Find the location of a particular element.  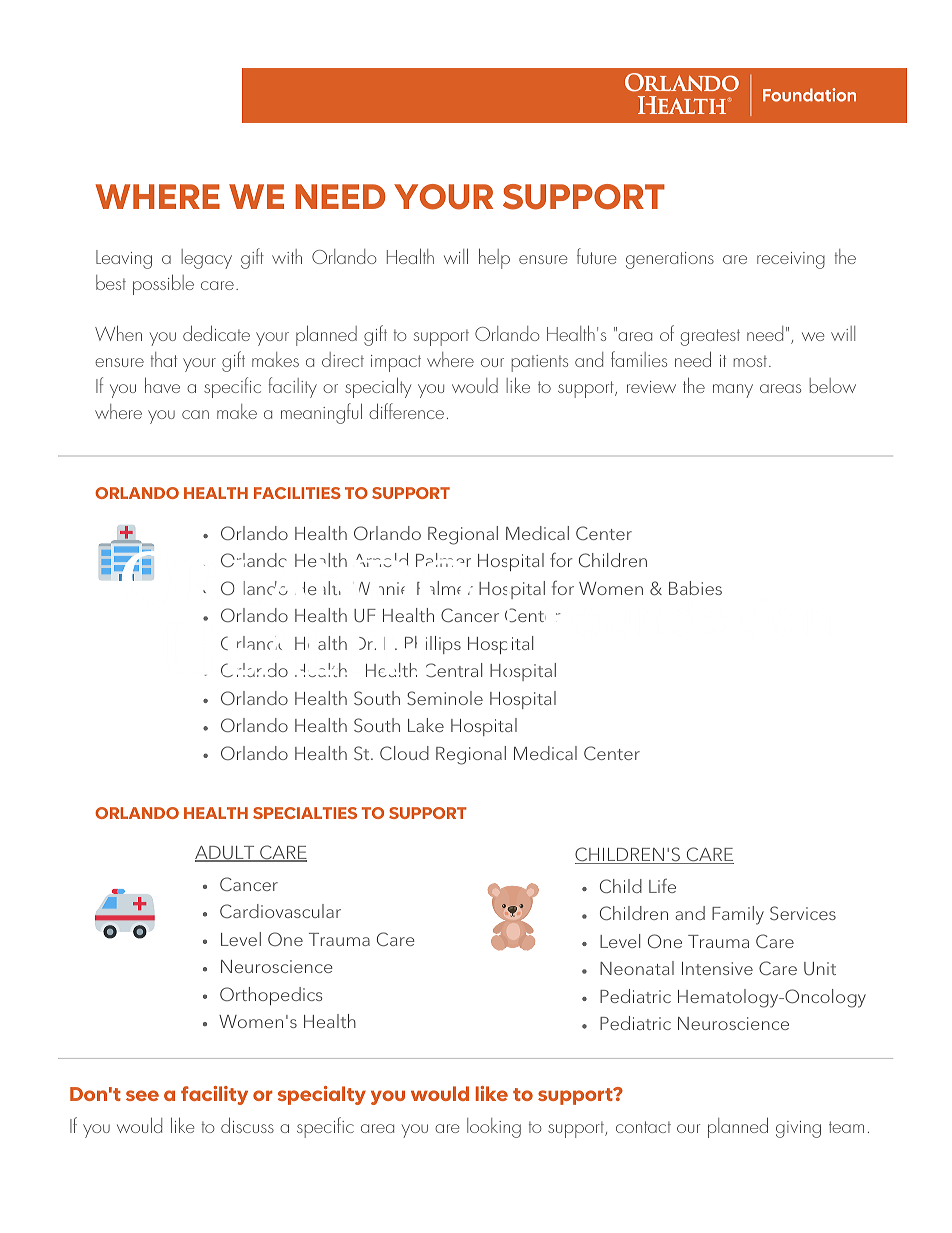

help is located at coordinates (494, 258).
